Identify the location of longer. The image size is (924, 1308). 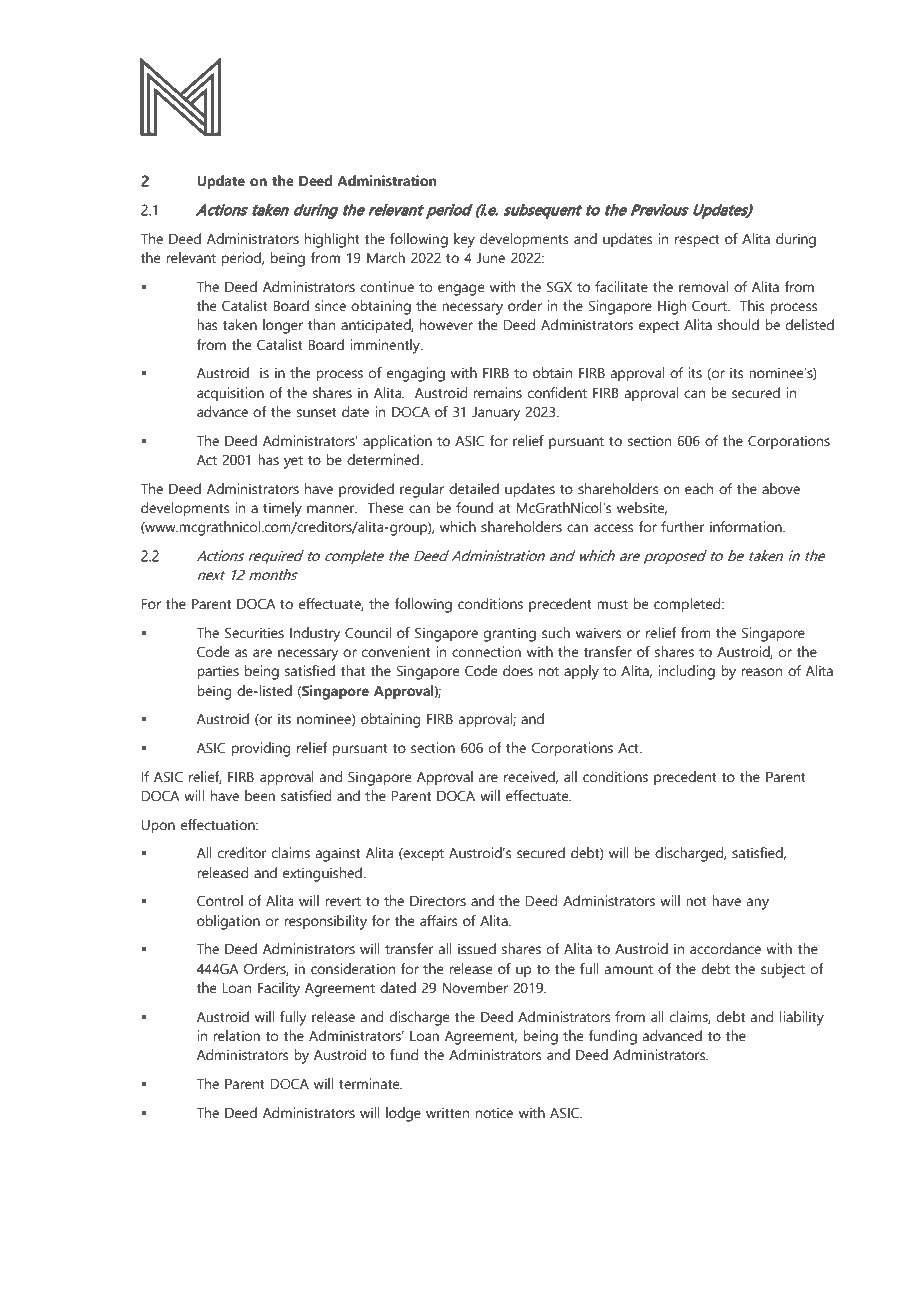
(283, 326).
